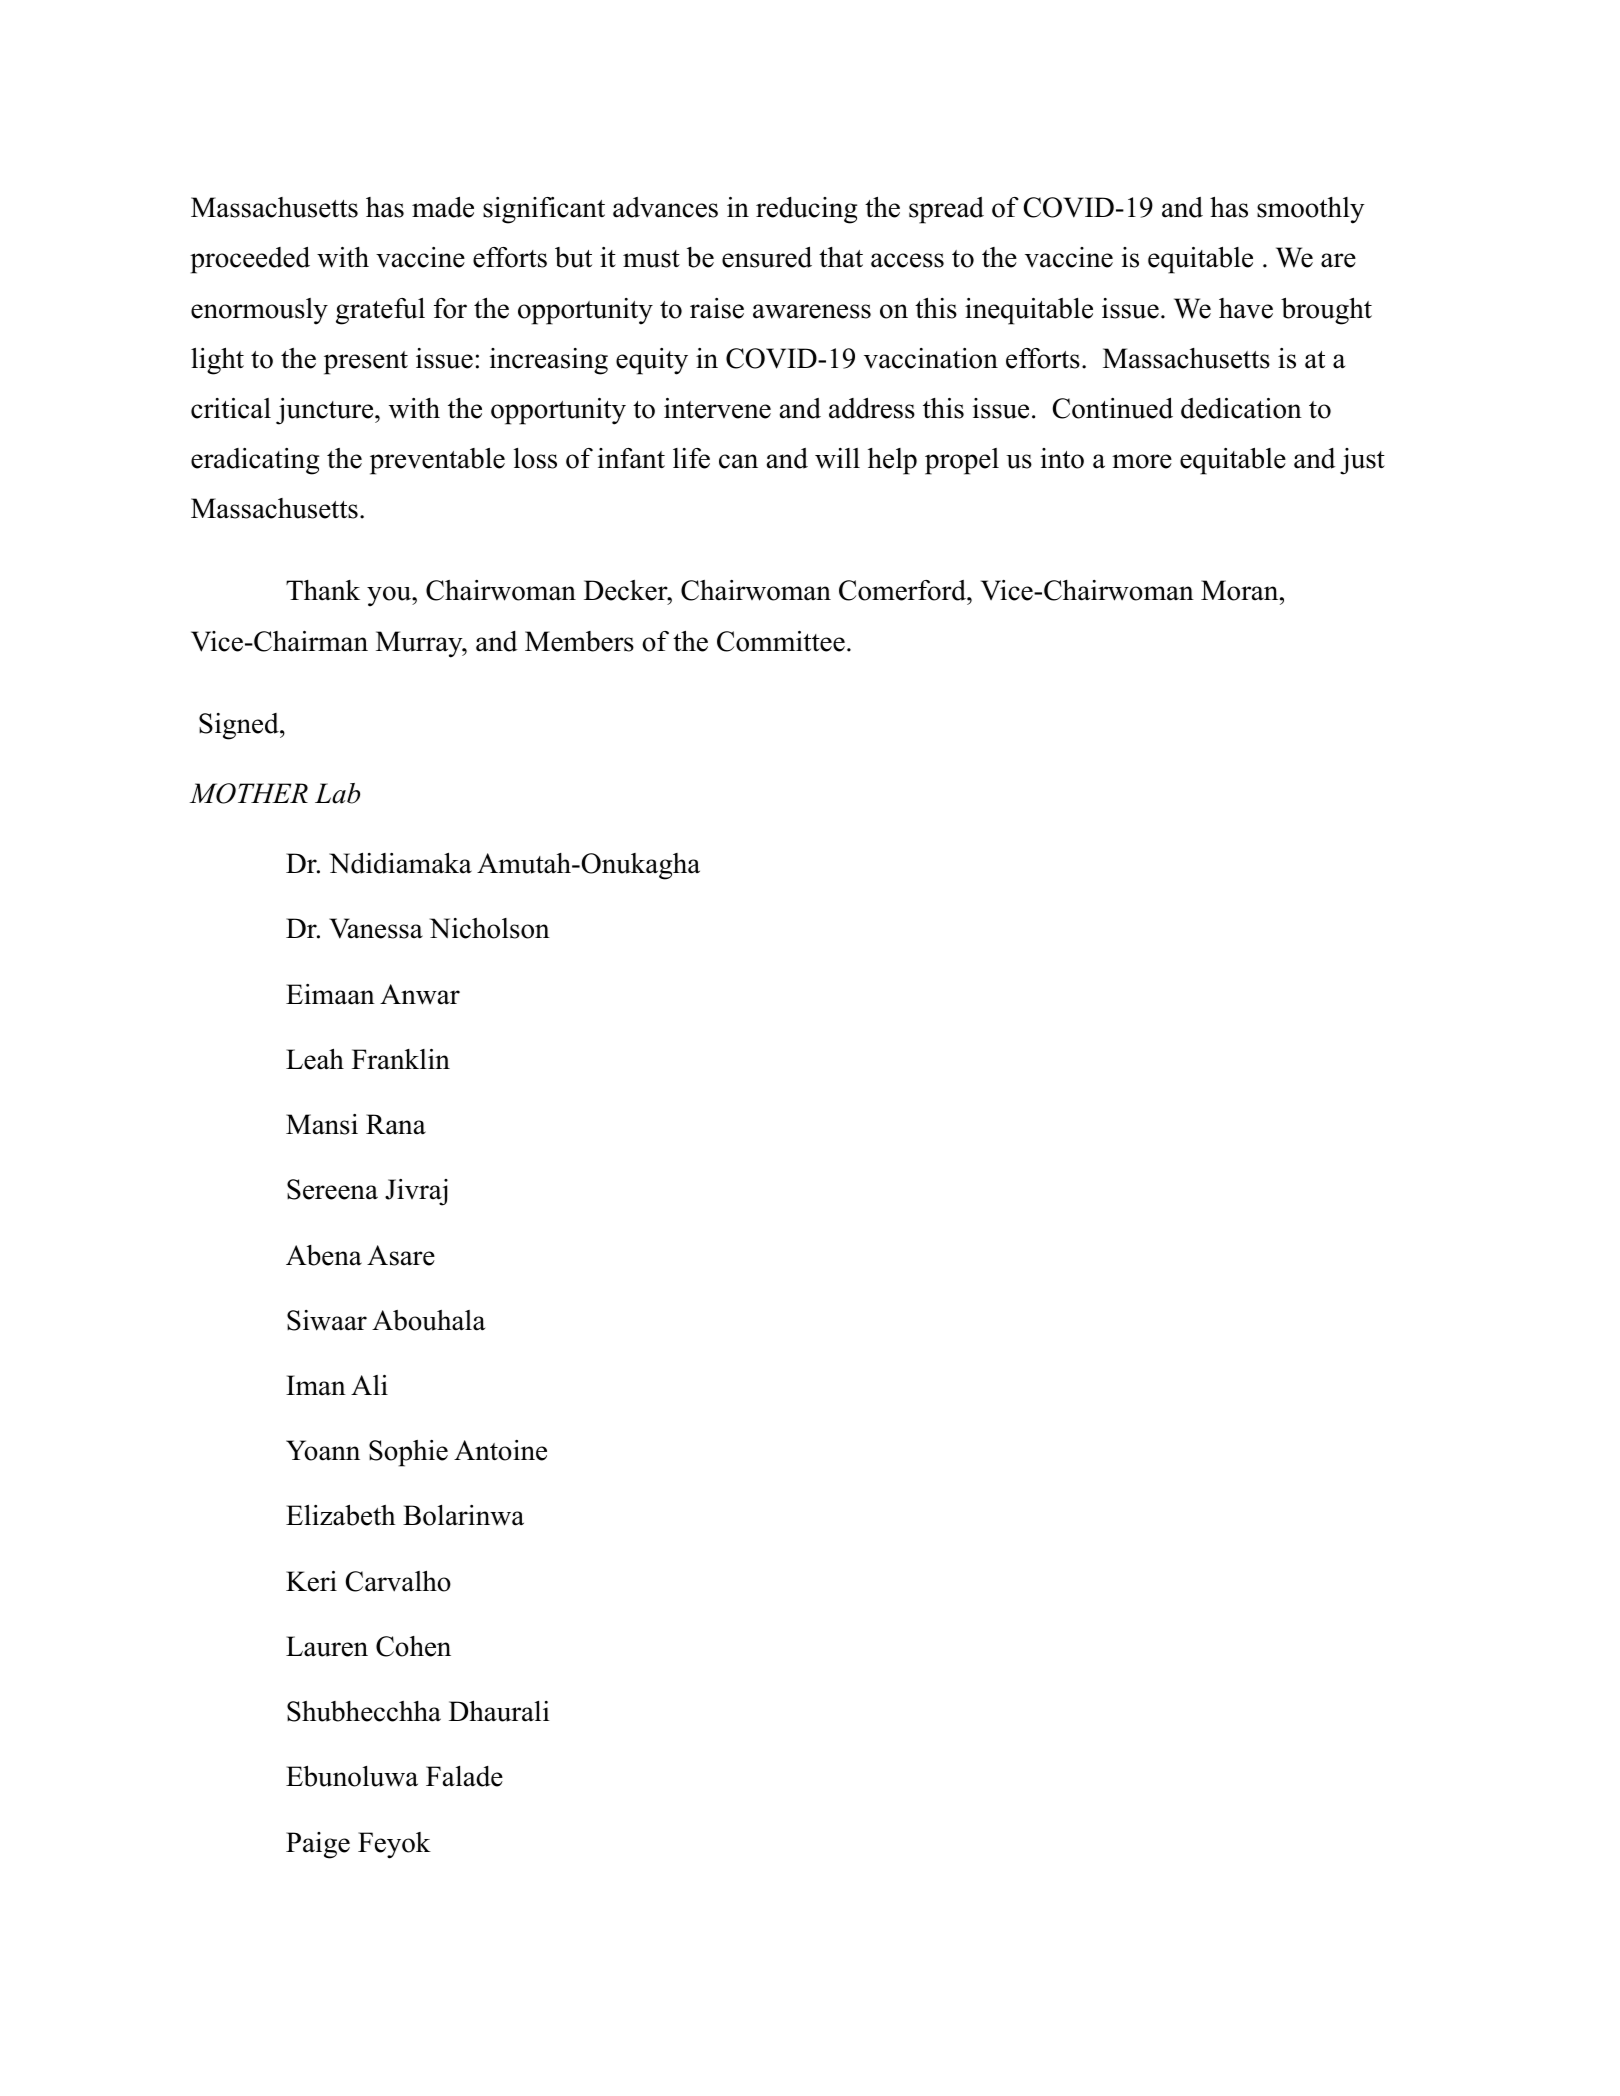  I want to click on grateful, so click(380, 311).
